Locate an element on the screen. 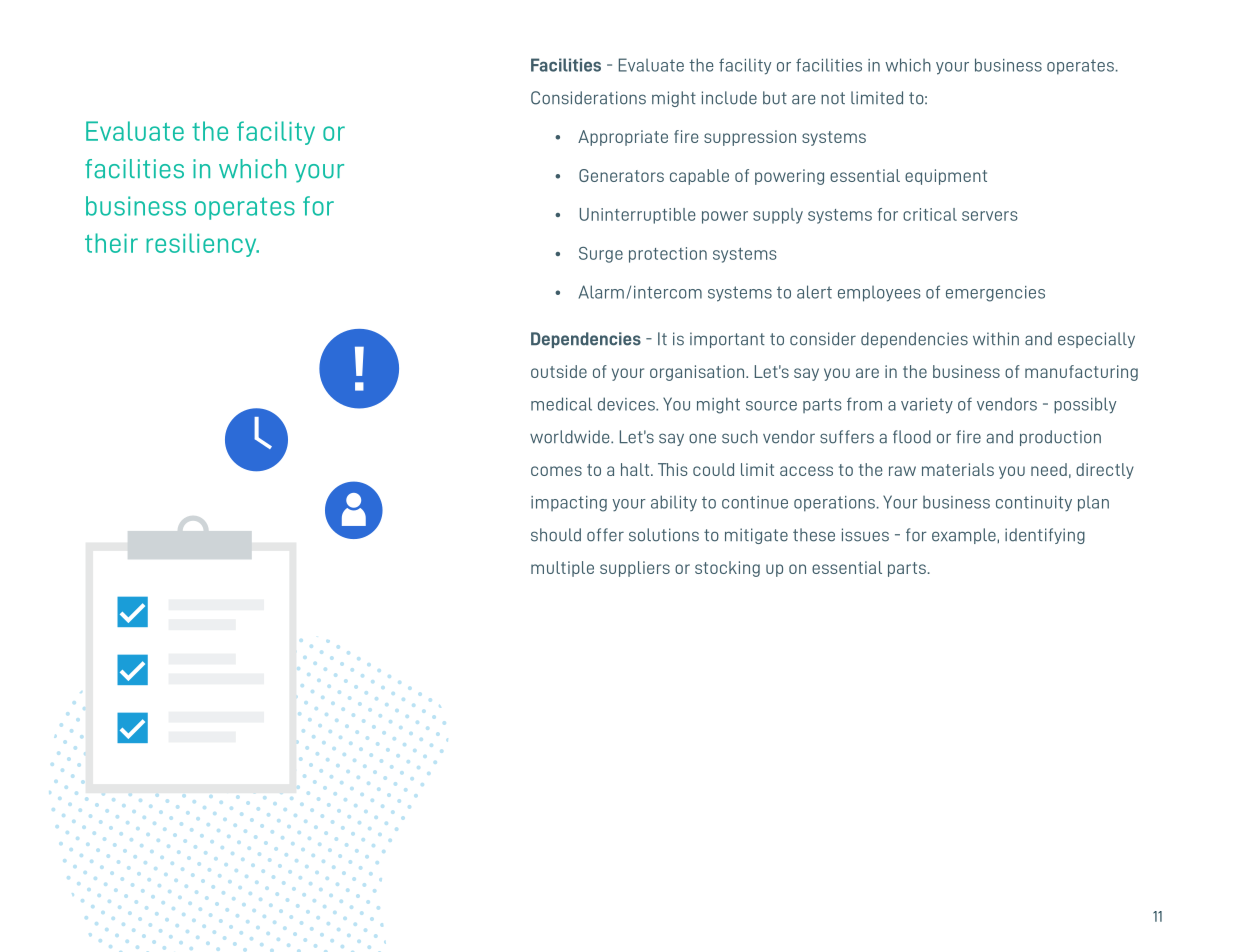 The height and width of the screenshot is (952, 1233). Appropriate is located at coordinates (623, 138).
